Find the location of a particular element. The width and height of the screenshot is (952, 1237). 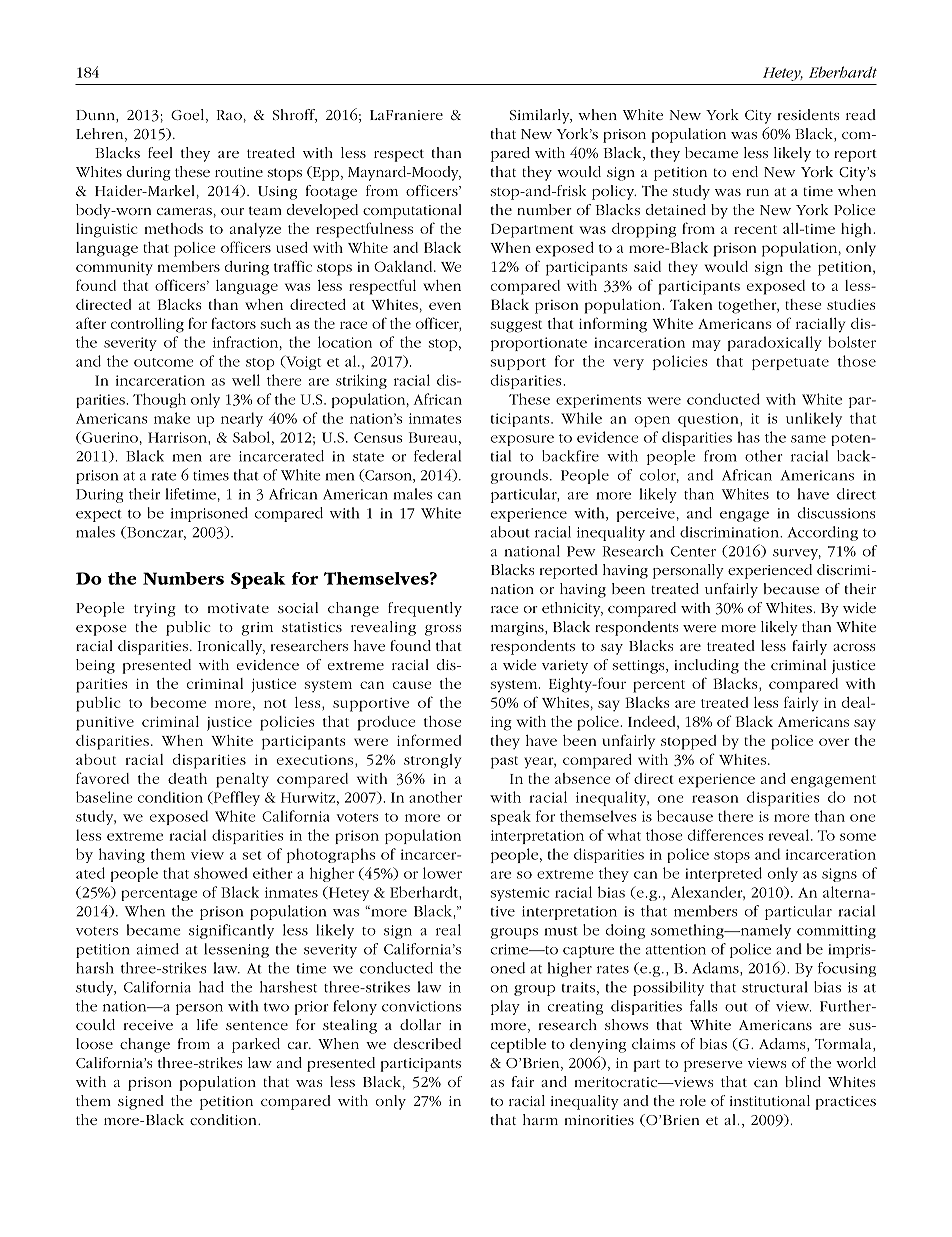

computational is located at coordinates (412, 211).
